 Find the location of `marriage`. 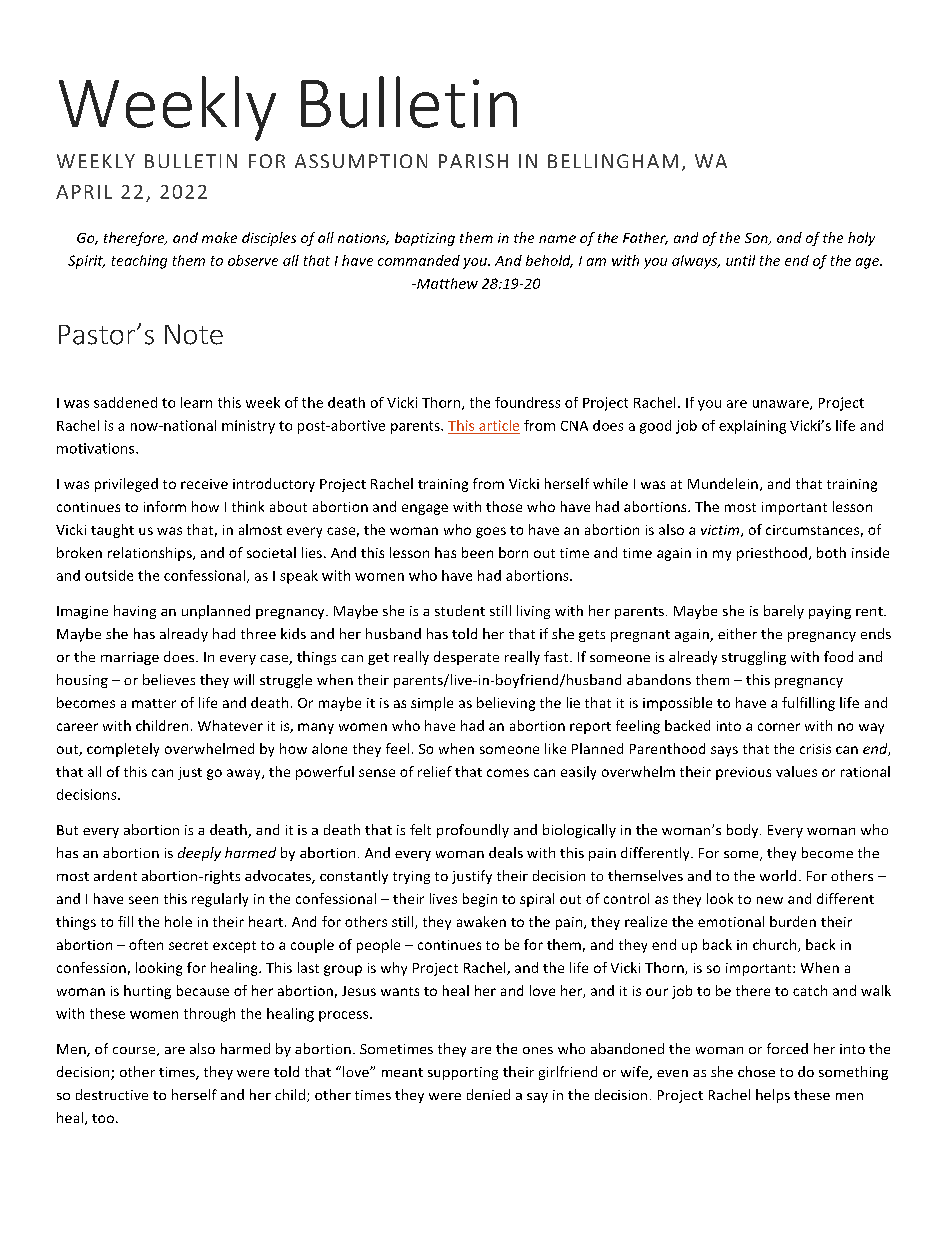

marriage is located at coordinates (130, 658).
